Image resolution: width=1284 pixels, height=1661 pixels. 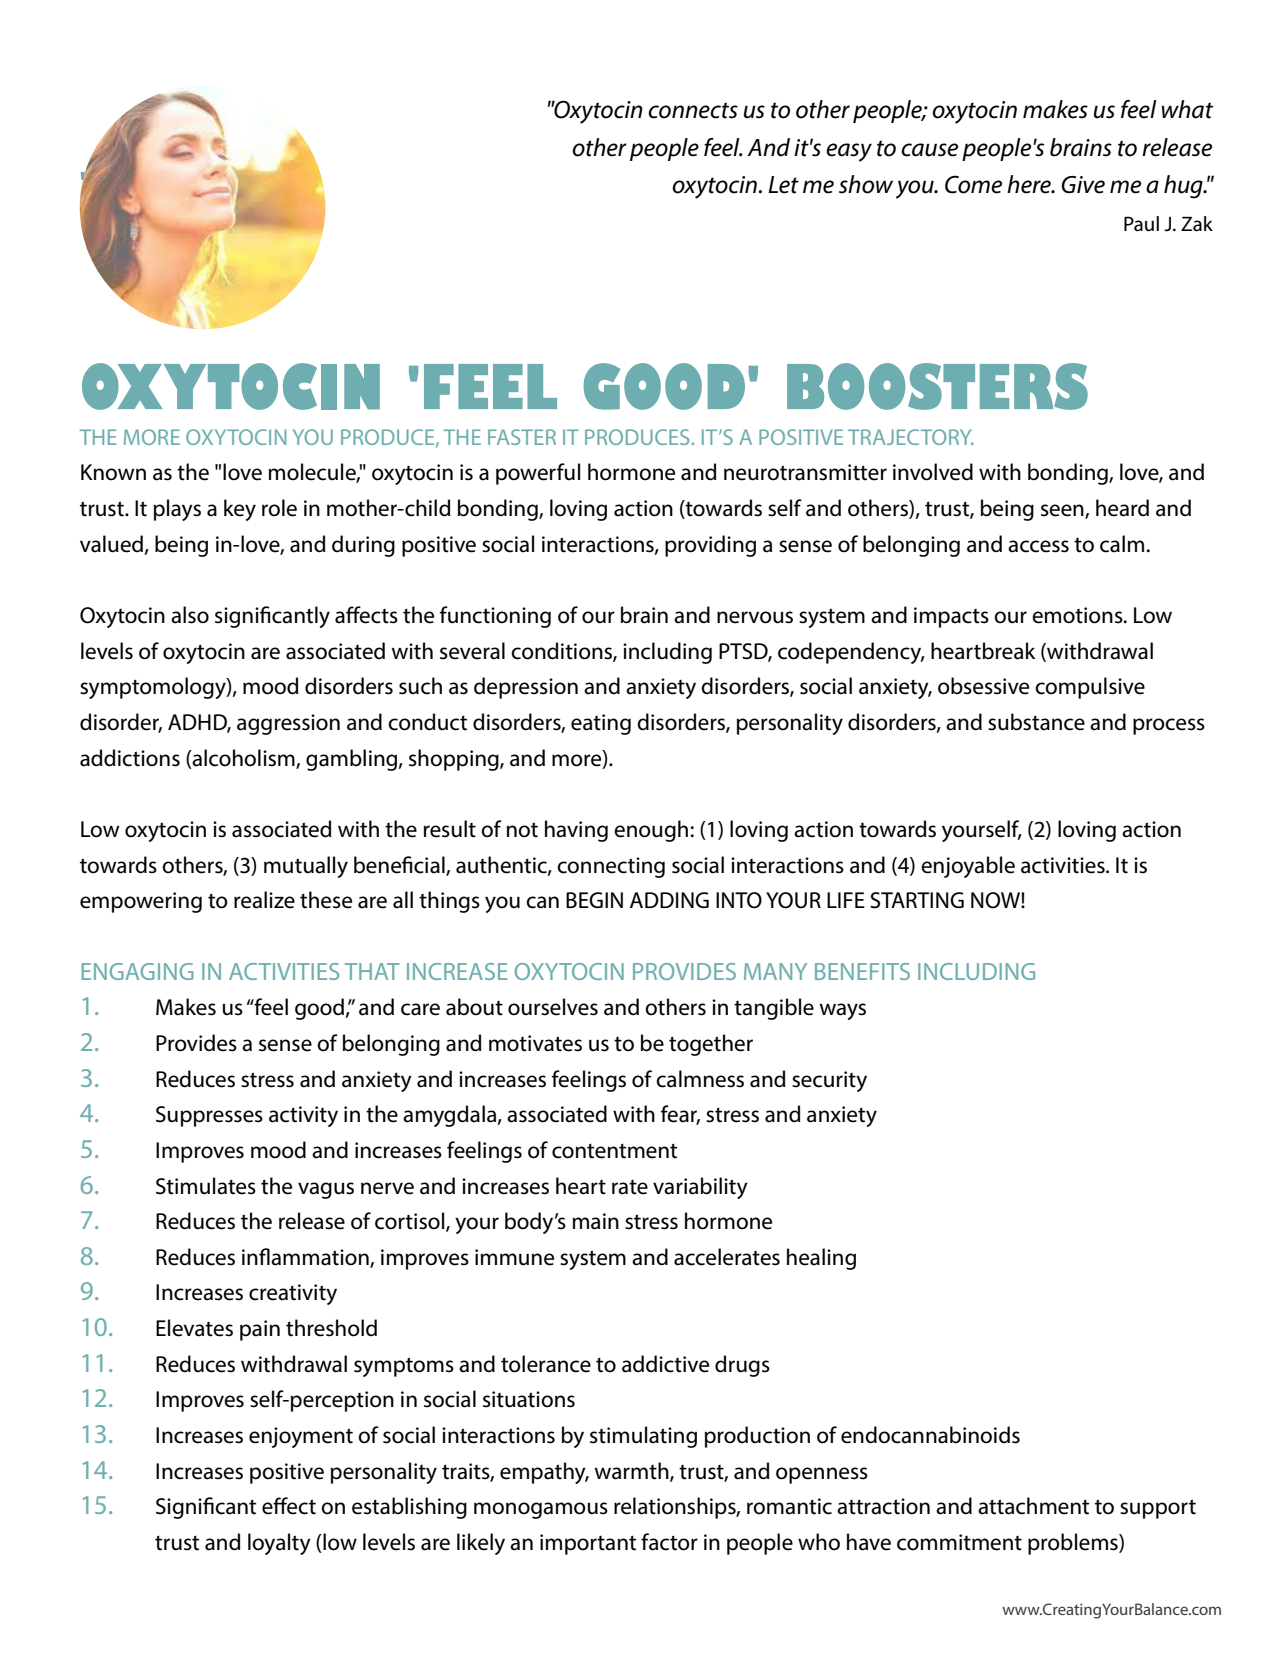 What do you see at coordinates (652, 831) in the screenshot?
I see `enough` at bounding box center [652, 831].
